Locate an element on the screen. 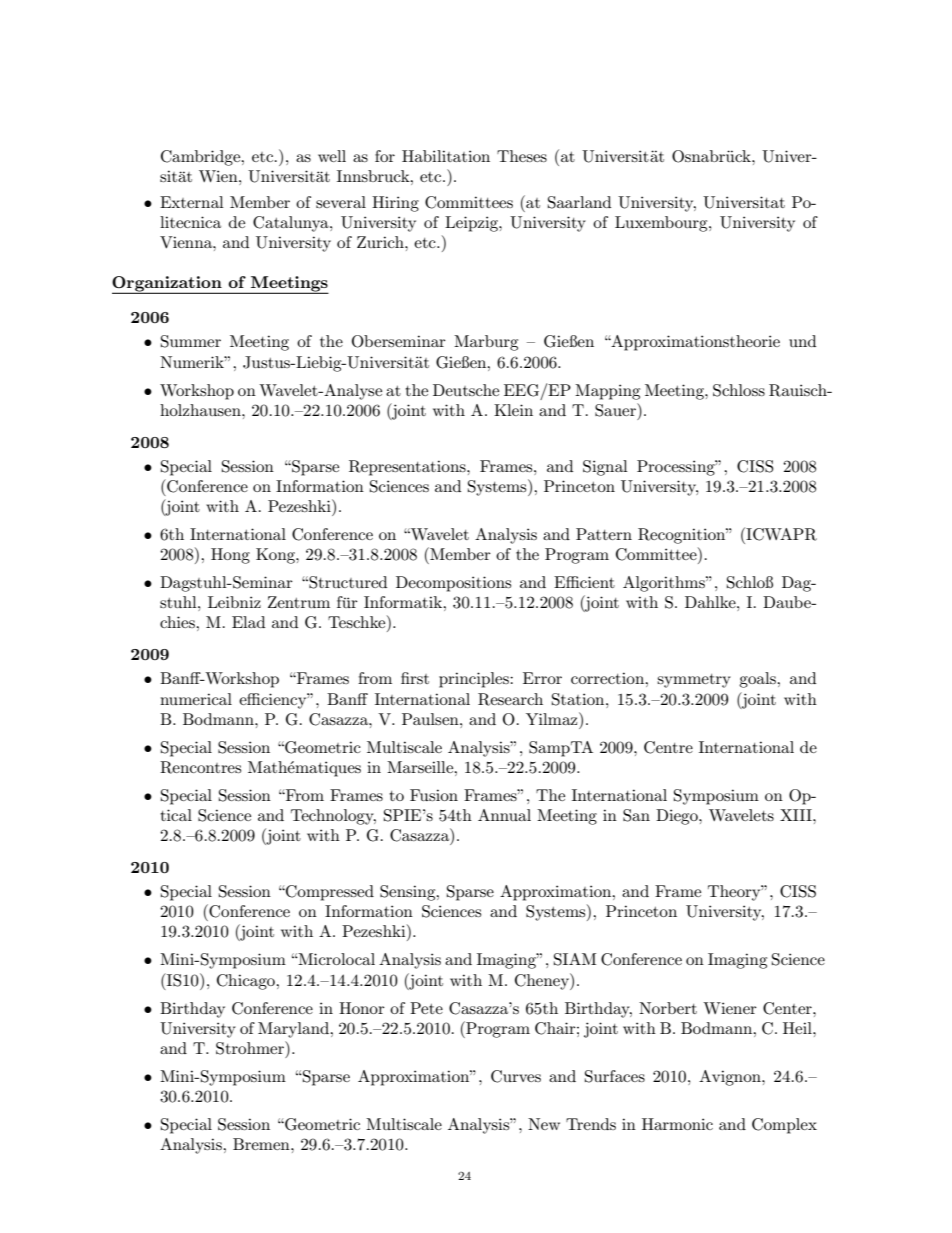 The height and width of the screenshot is (1233, 952). Signal is located at coordinates (605, 468).
